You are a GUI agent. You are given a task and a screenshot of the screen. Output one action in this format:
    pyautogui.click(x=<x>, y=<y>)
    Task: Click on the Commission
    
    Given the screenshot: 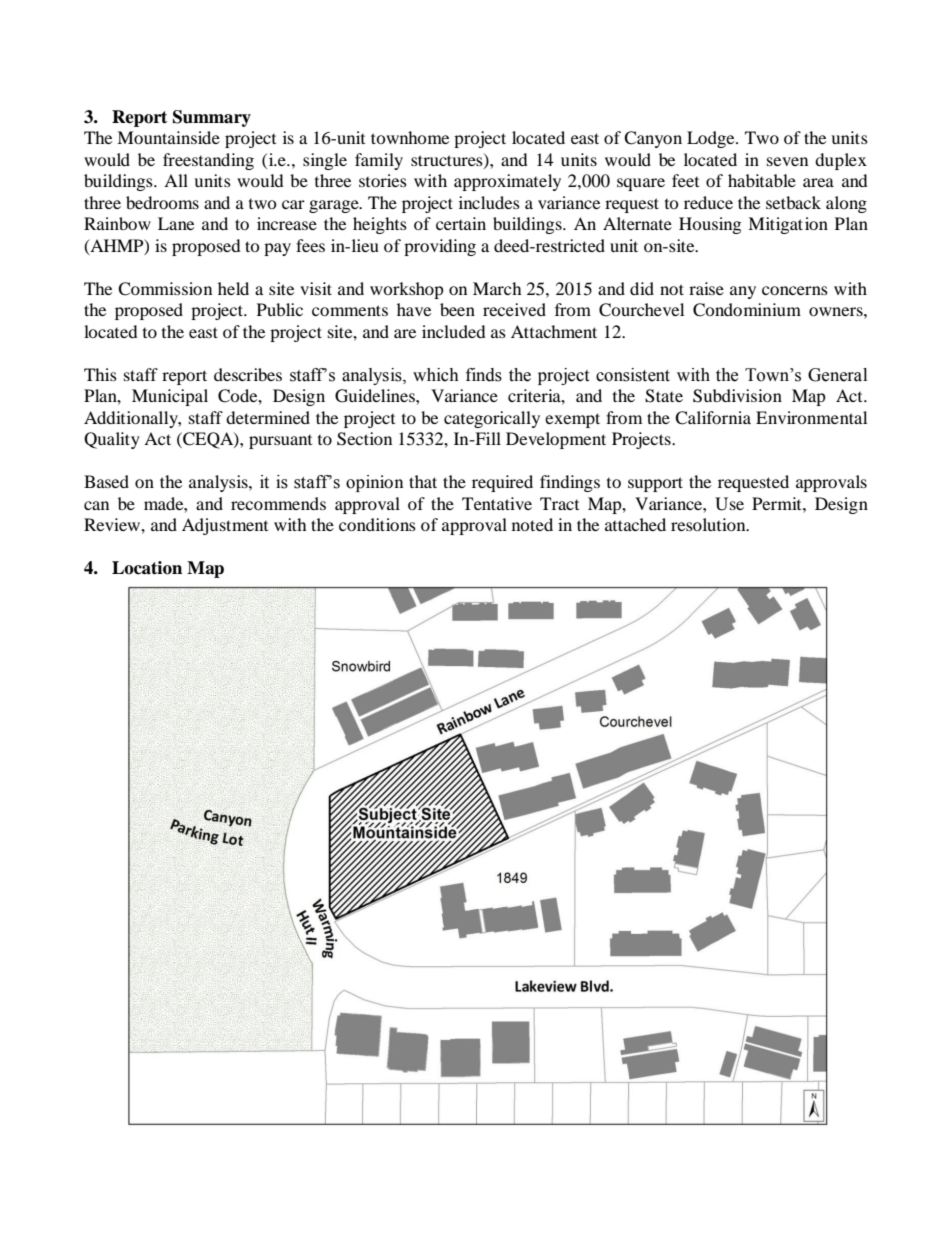 What is the action you would take?
    pyautogui.click(x=165, y=289)
